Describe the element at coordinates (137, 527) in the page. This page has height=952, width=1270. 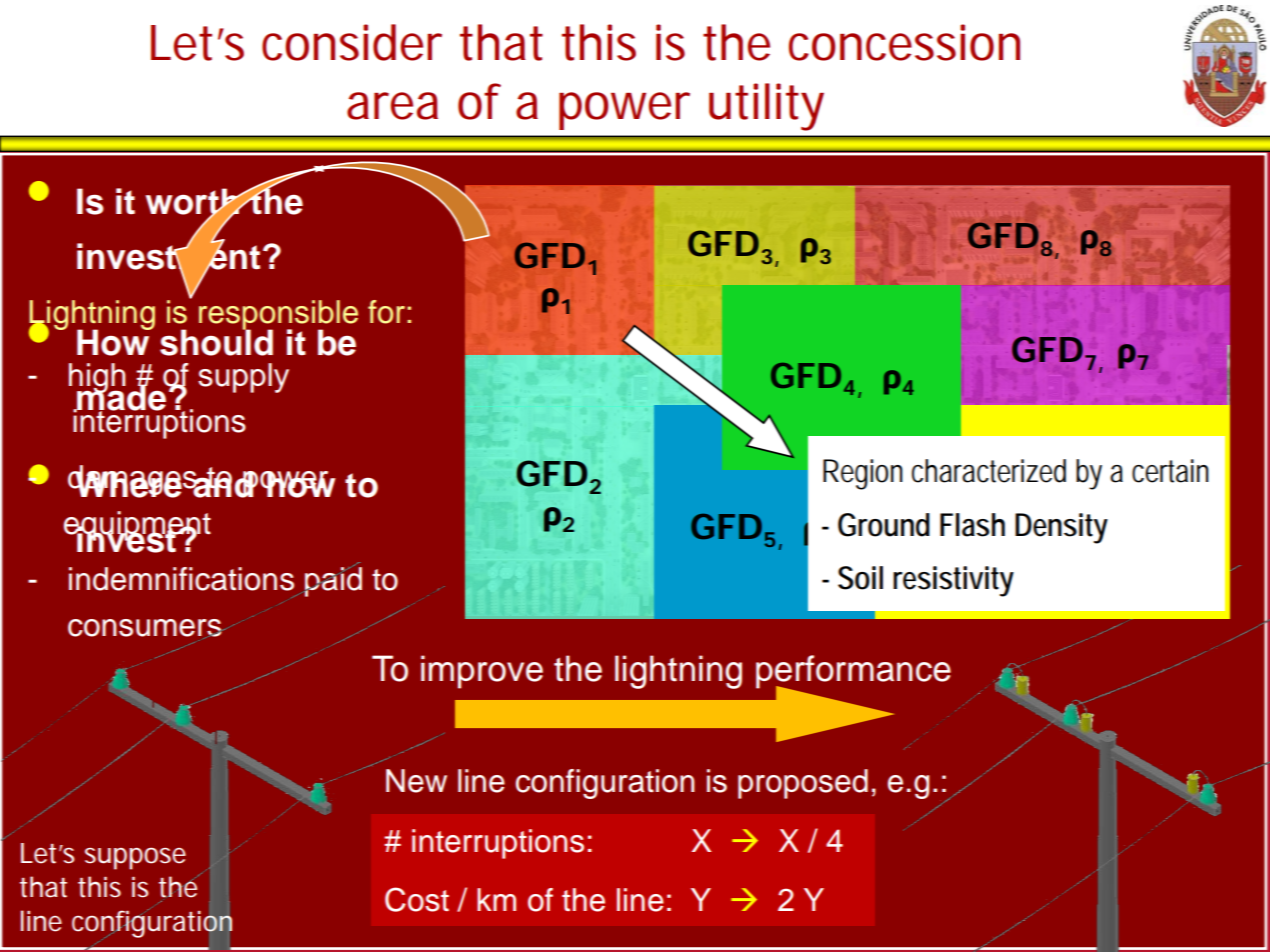
I see `equipment` at that location.
